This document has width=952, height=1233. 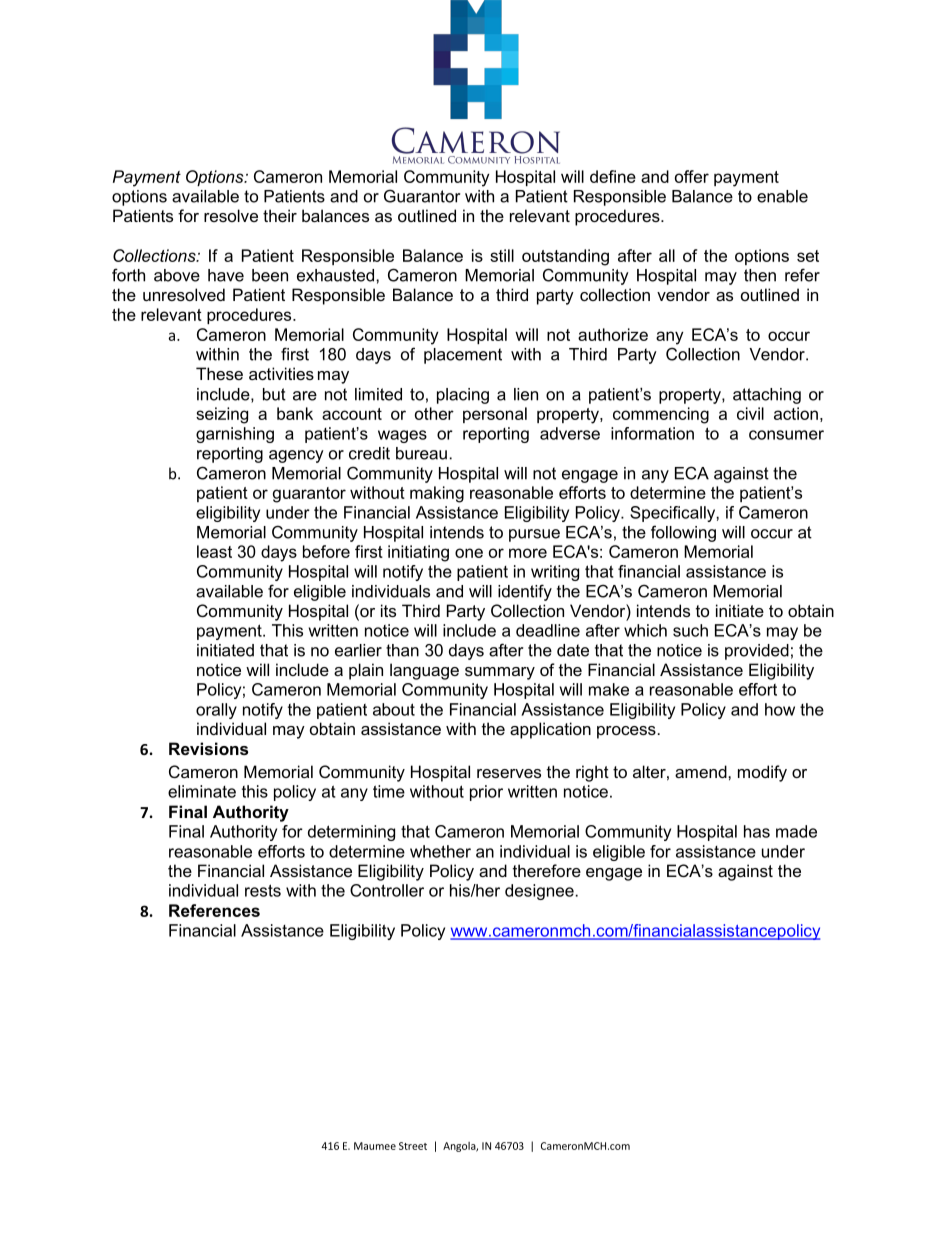 What do you see at coordinates (280, 215) in the document?
I see `their` at bounding box center [280, 215].
